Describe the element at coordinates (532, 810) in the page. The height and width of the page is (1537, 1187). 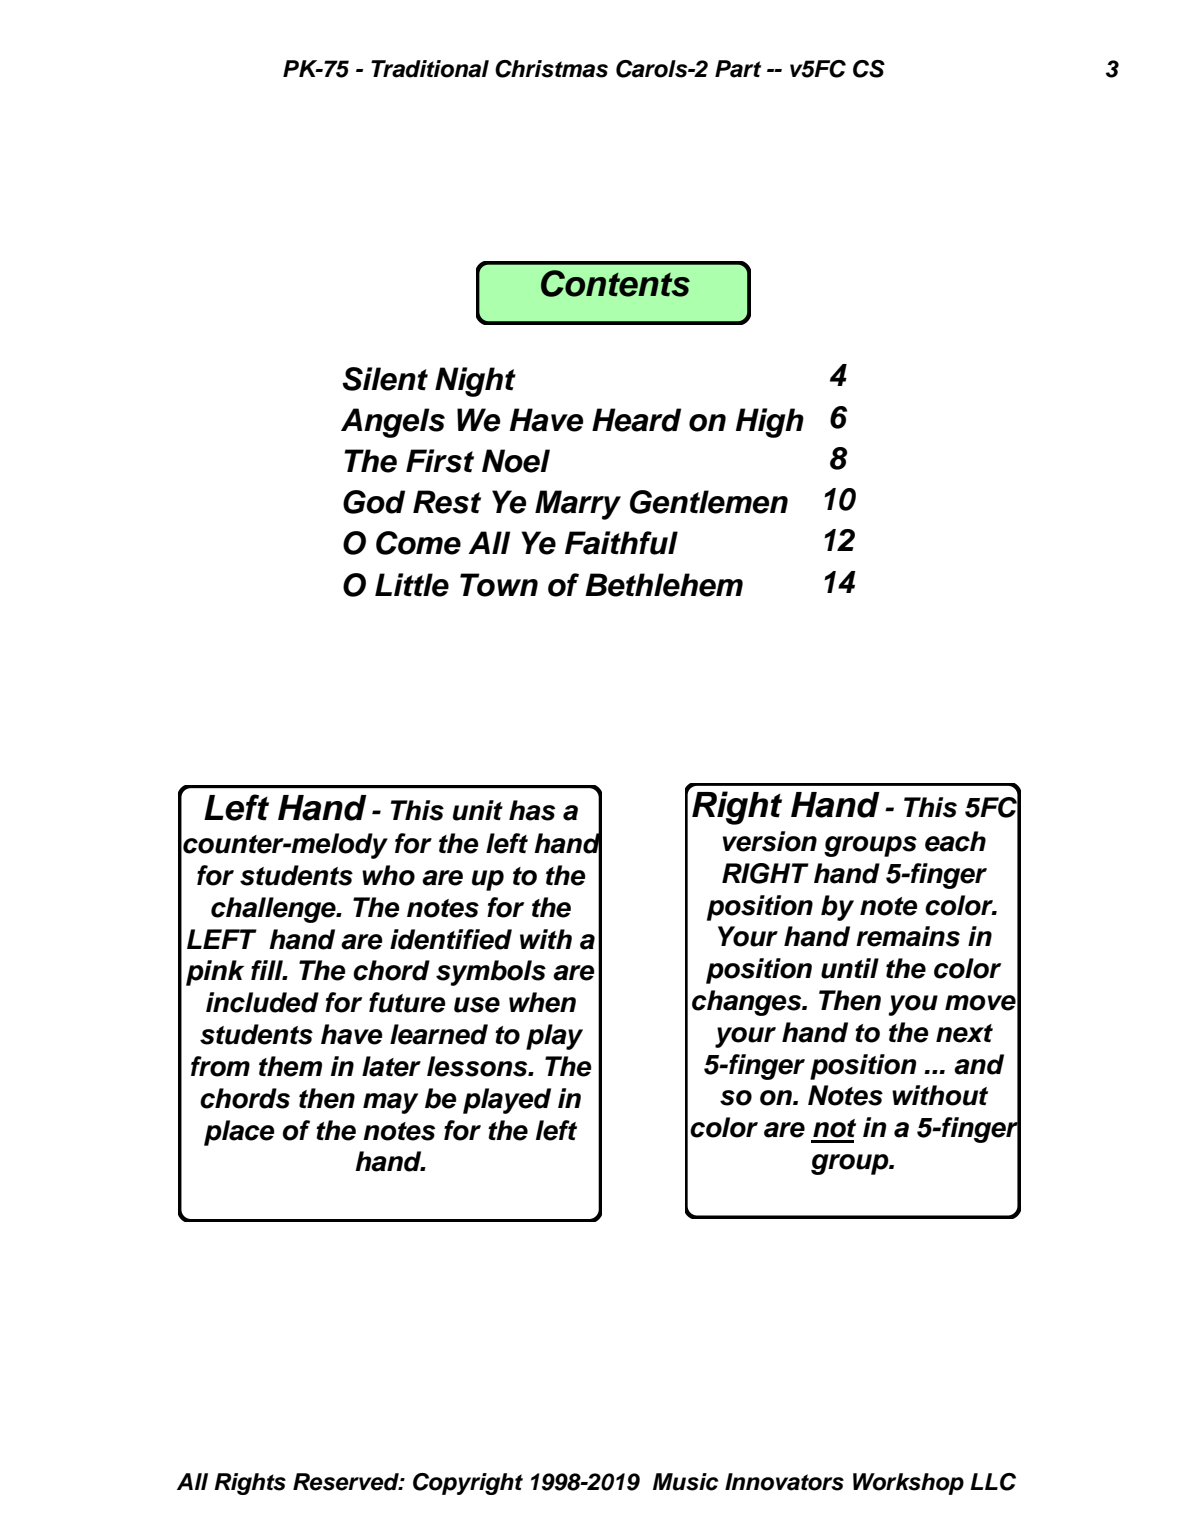
I see `has` at that location.
